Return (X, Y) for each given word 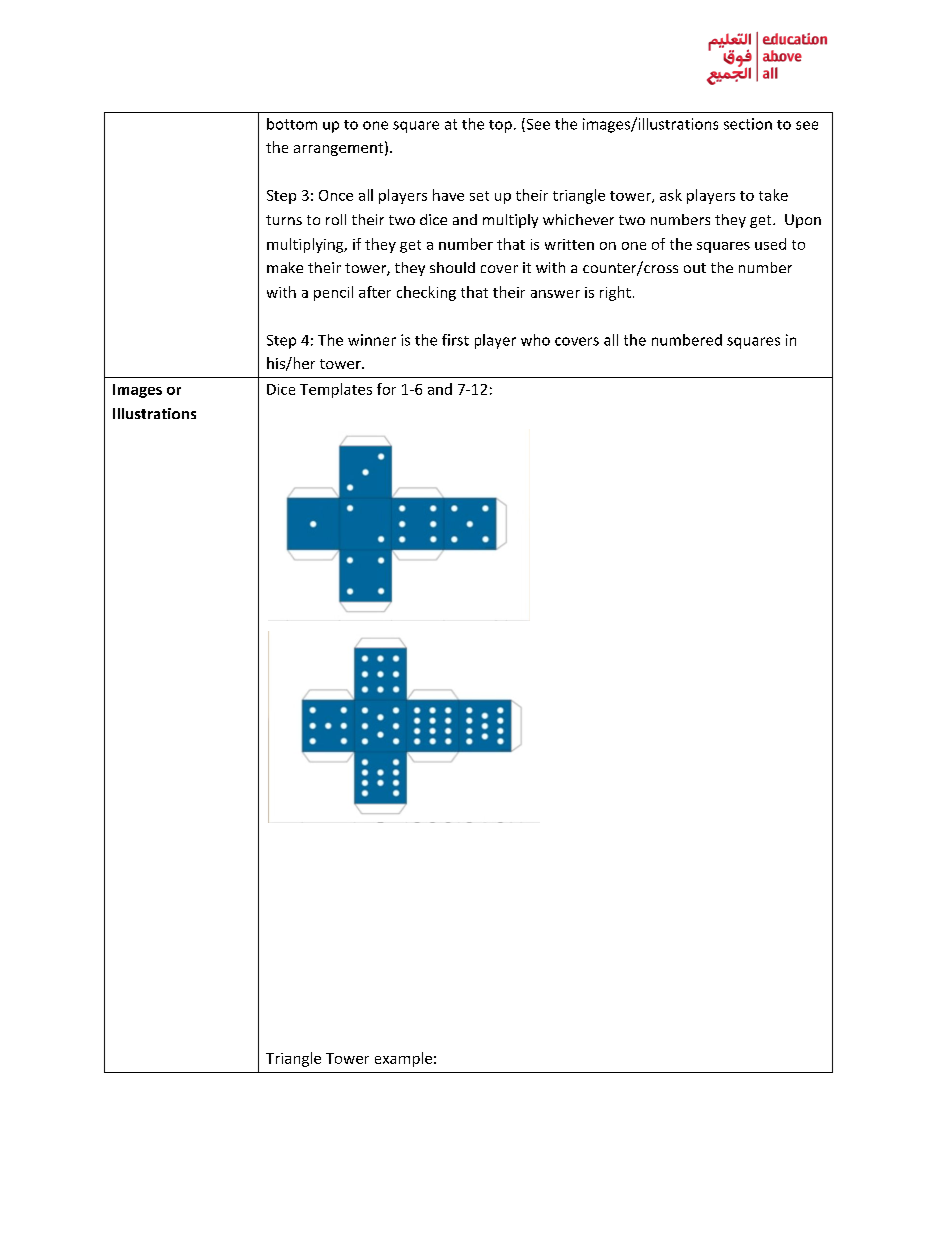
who (535, 340)
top (500, 126)
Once (336, 195)
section (748, 124)
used (770, 244)
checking (426, 293)
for (386, 389)
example (403, 1059)
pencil (333, 293)
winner (372, 340)
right (615, 293)
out (695, 268)
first (455, 340)
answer (555, 294)
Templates (336, 390)
